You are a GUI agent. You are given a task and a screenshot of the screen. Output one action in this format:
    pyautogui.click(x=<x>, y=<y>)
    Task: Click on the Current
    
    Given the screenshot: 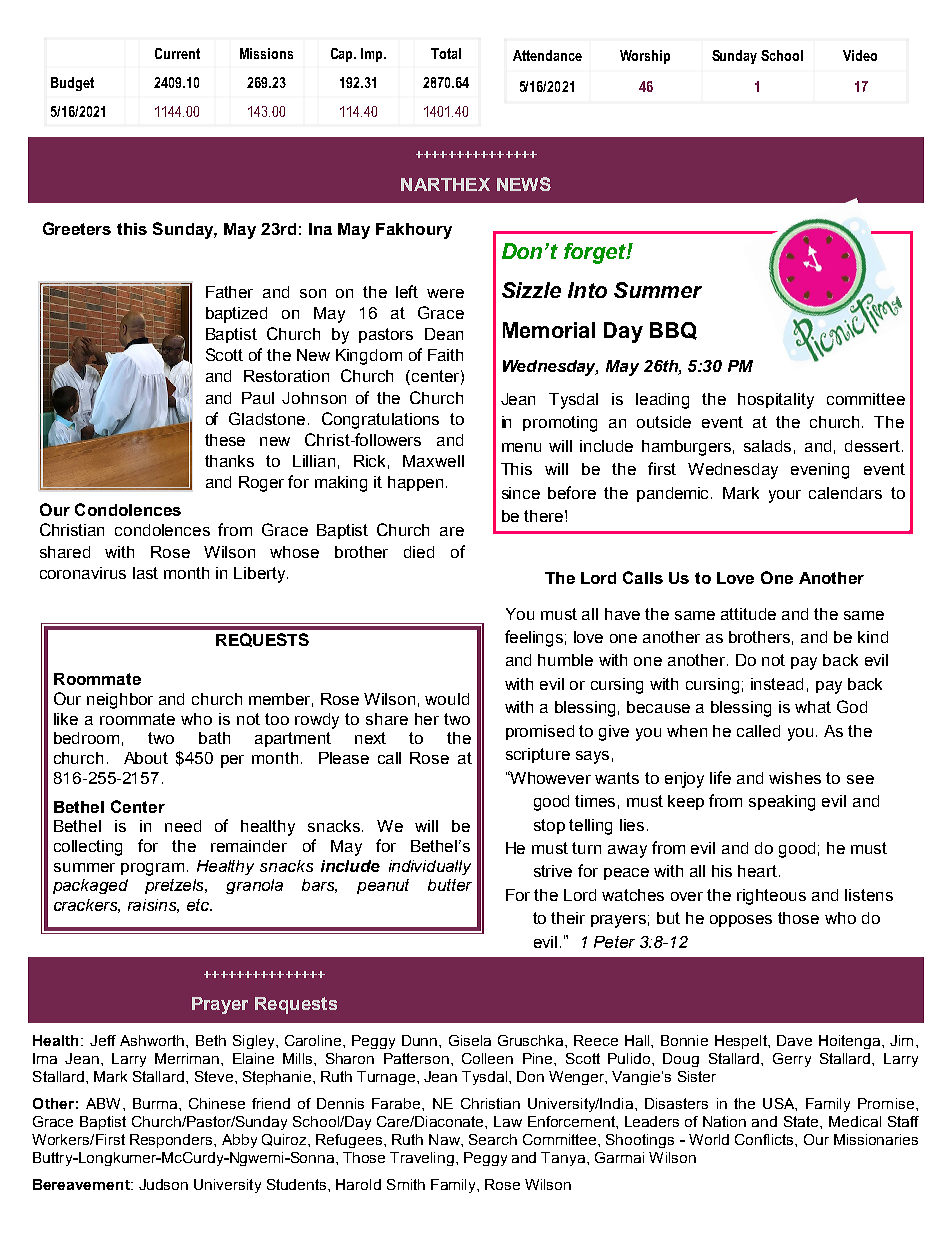 What is the action you would take?
    pyautogui.click(x=177, y=53)
